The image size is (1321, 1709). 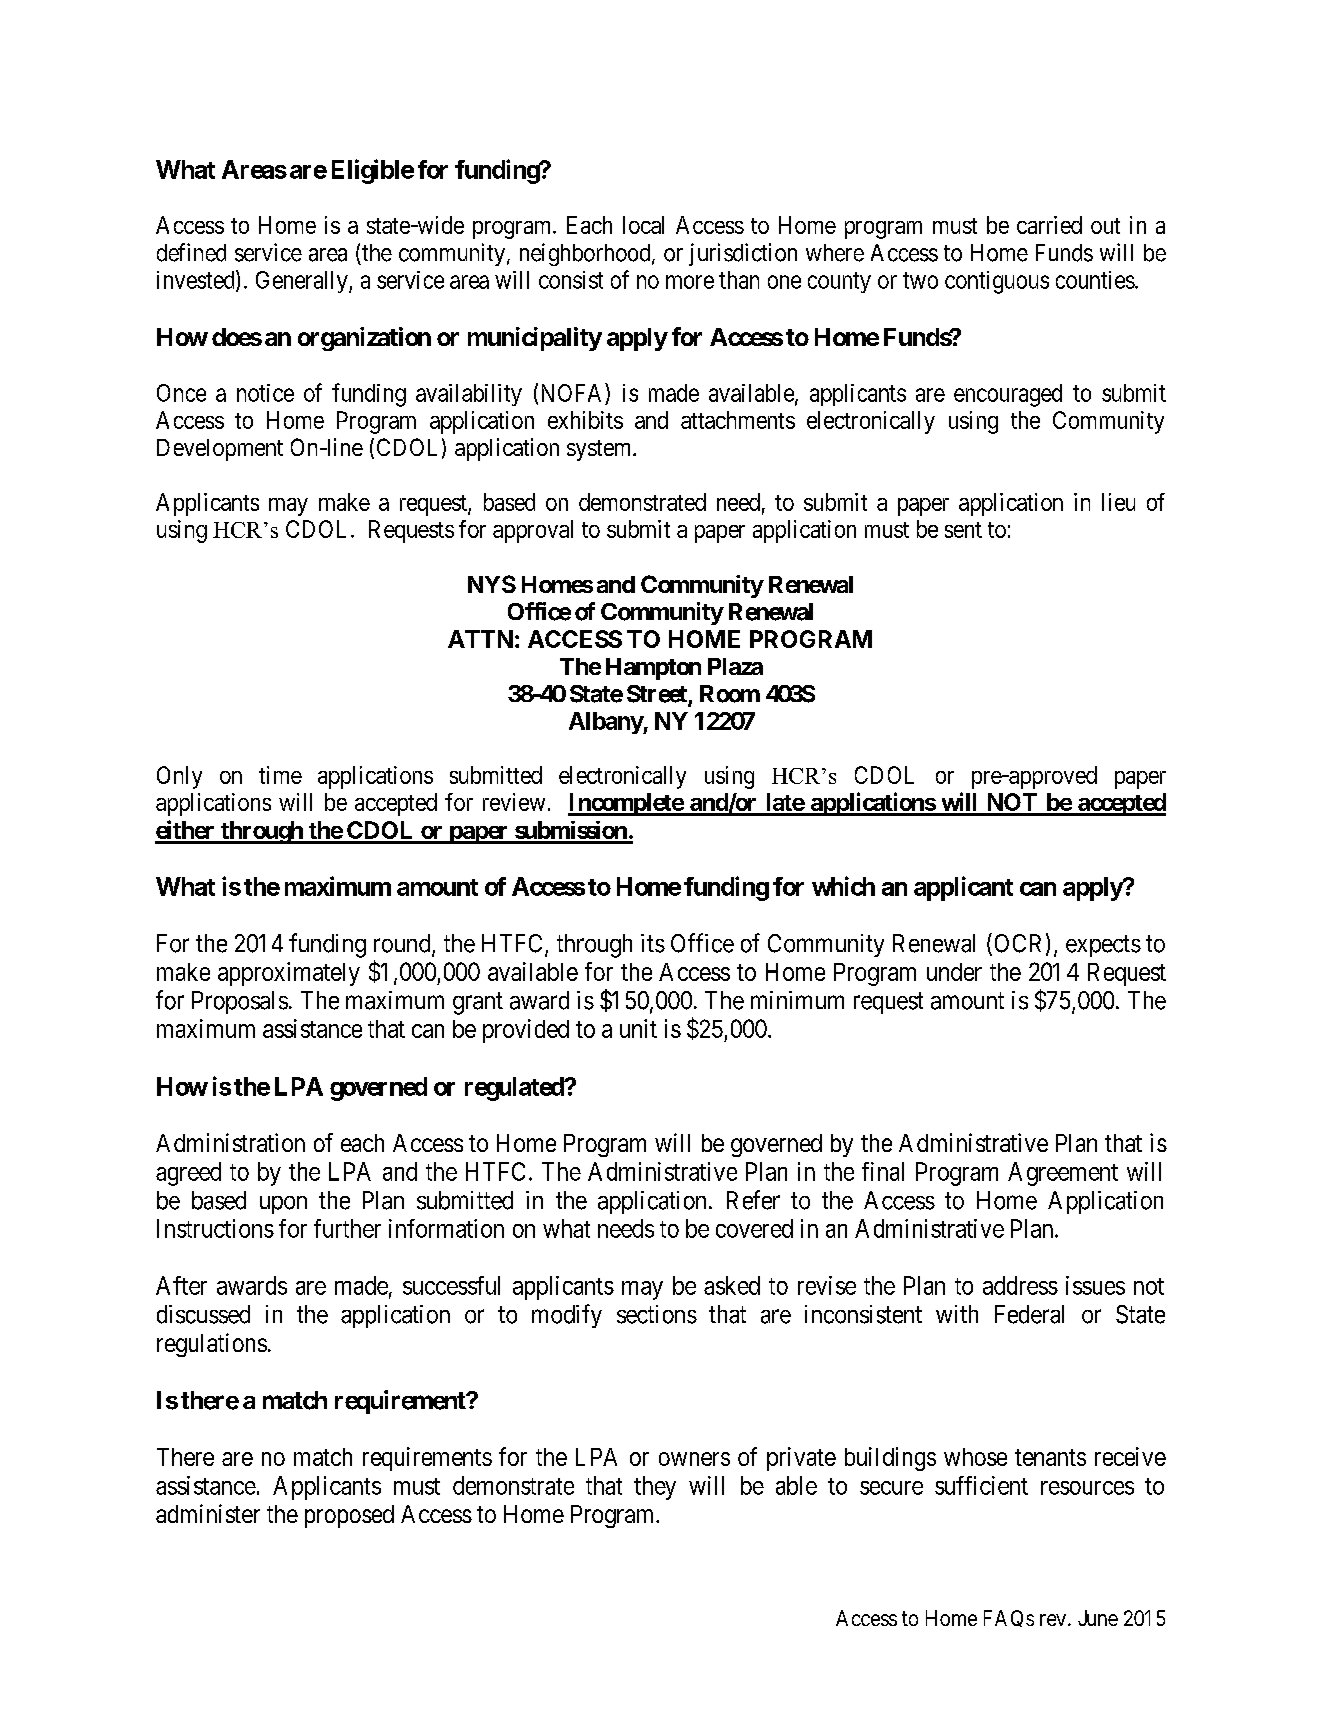 I want to click on proposed, so click(x=349, y=1516).
